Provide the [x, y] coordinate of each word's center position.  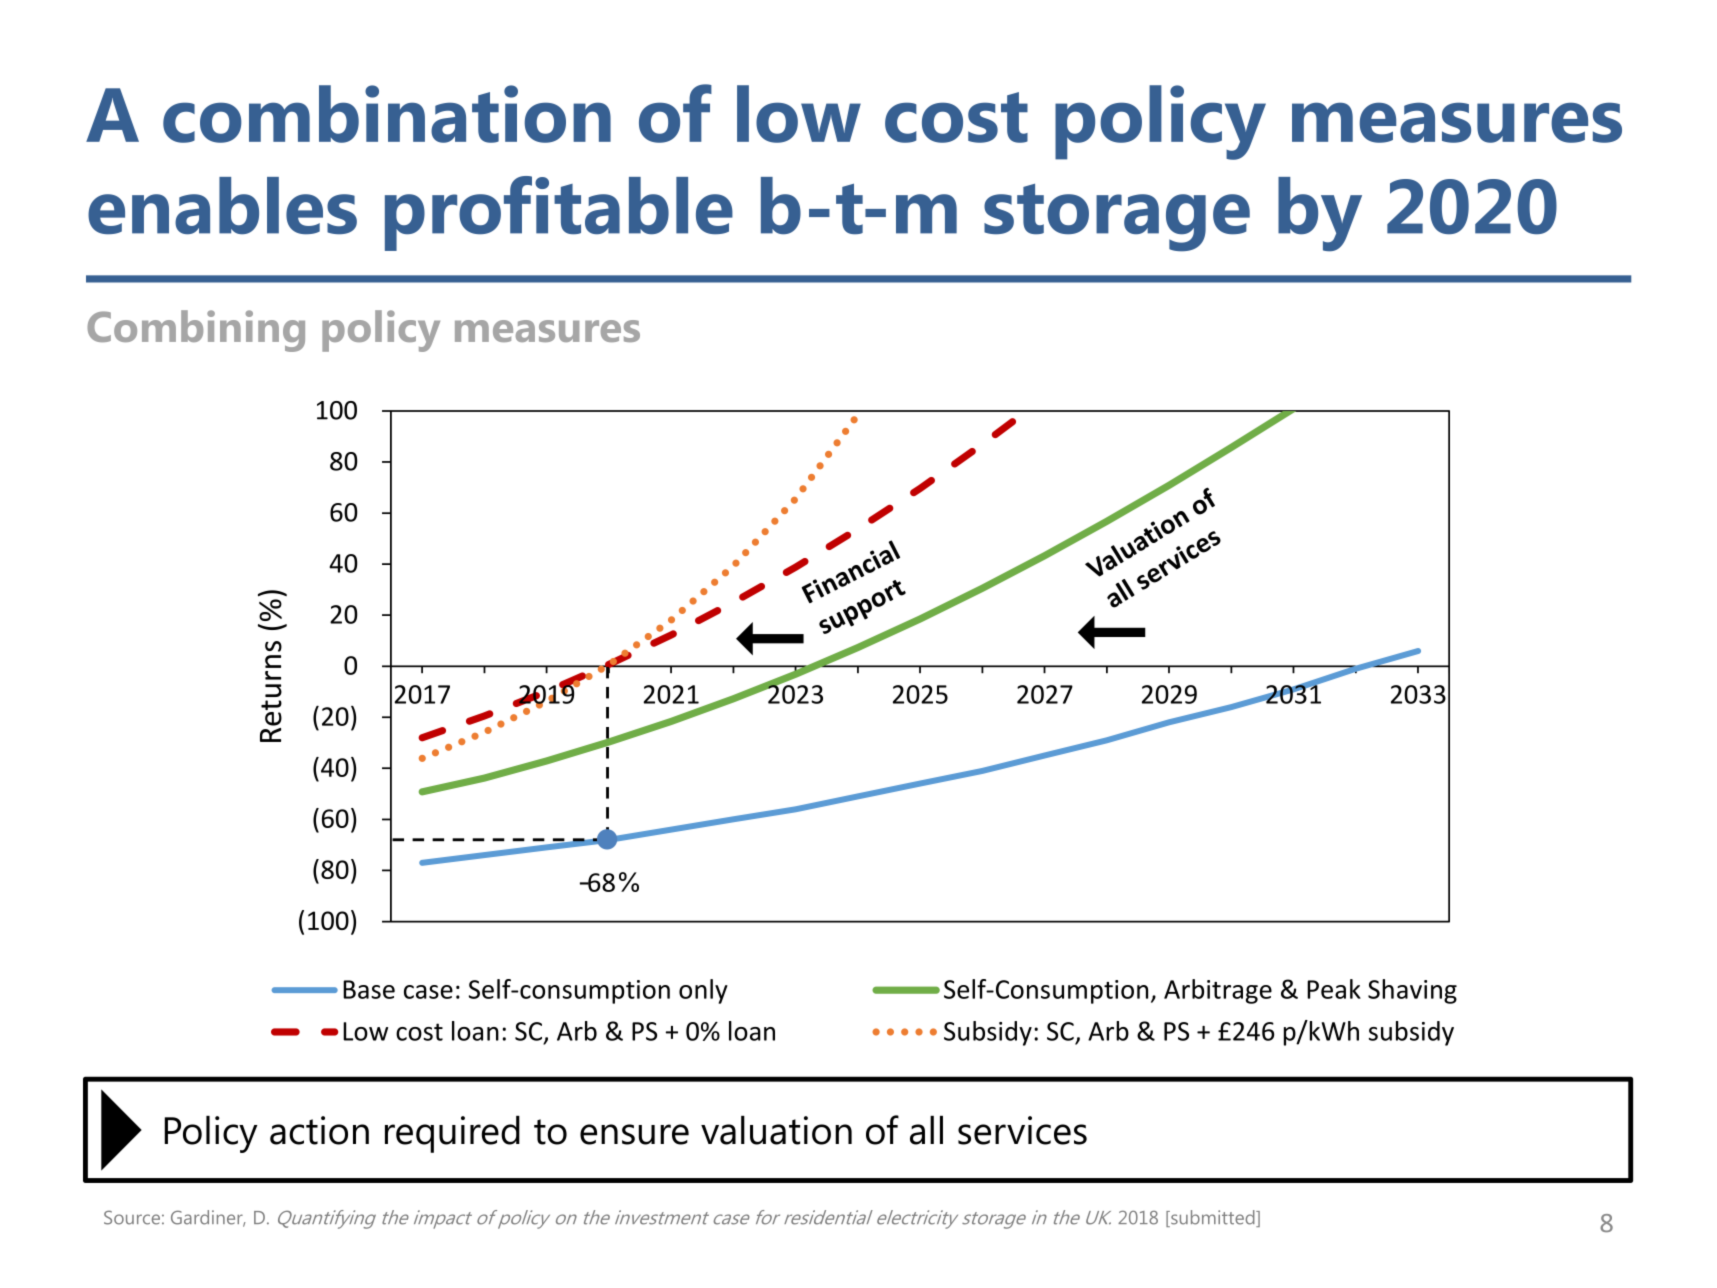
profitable [559, 213]
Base [369, 989]
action [319, 1130]
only [703, 991]
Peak [1334, 989]
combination [387, 114]
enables [222, 205]
